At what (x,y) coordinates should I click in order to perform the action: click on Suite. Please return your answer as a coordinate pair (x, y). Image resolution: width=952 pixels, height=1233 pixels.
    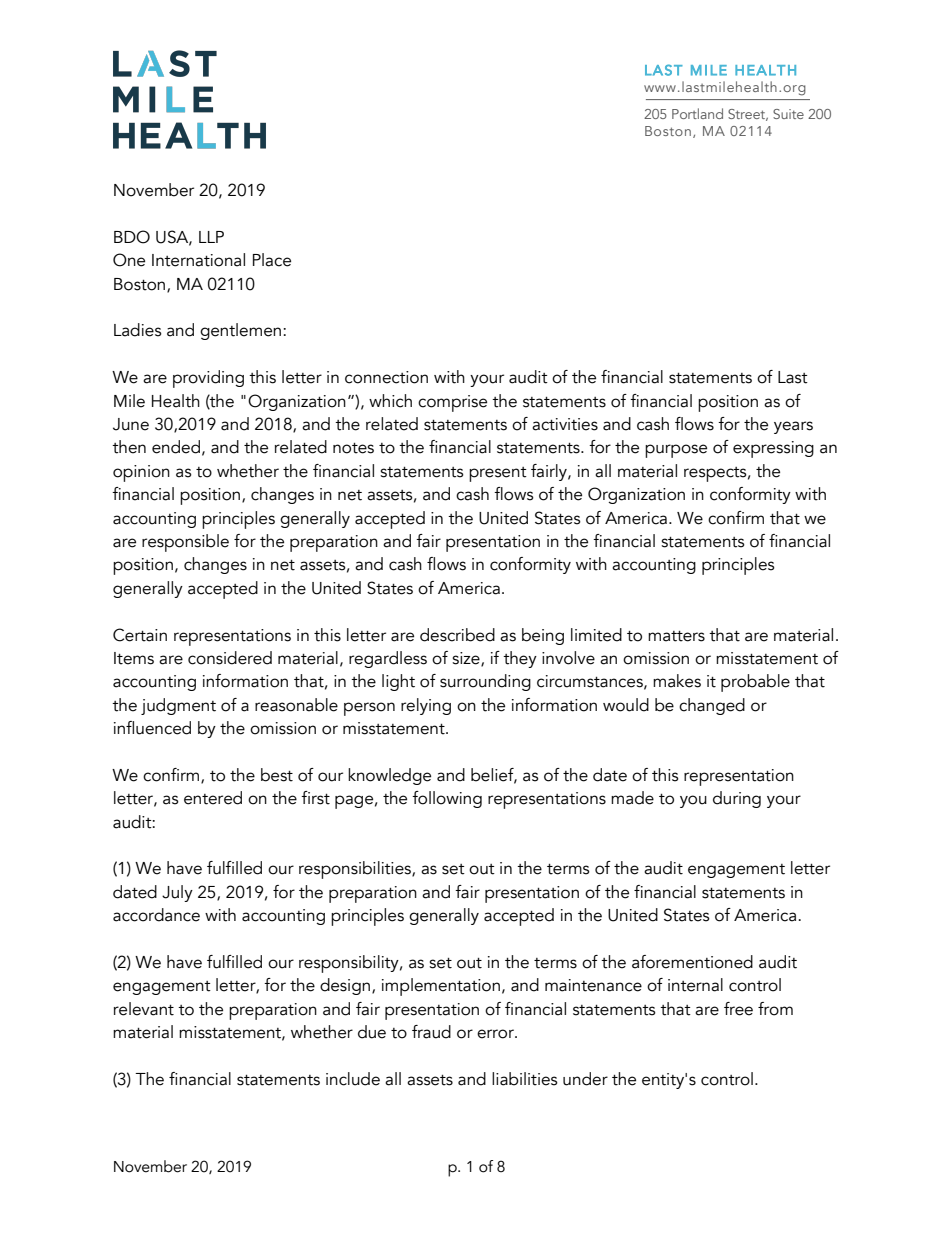
    Looking at the image, I should click on (788, 114).
